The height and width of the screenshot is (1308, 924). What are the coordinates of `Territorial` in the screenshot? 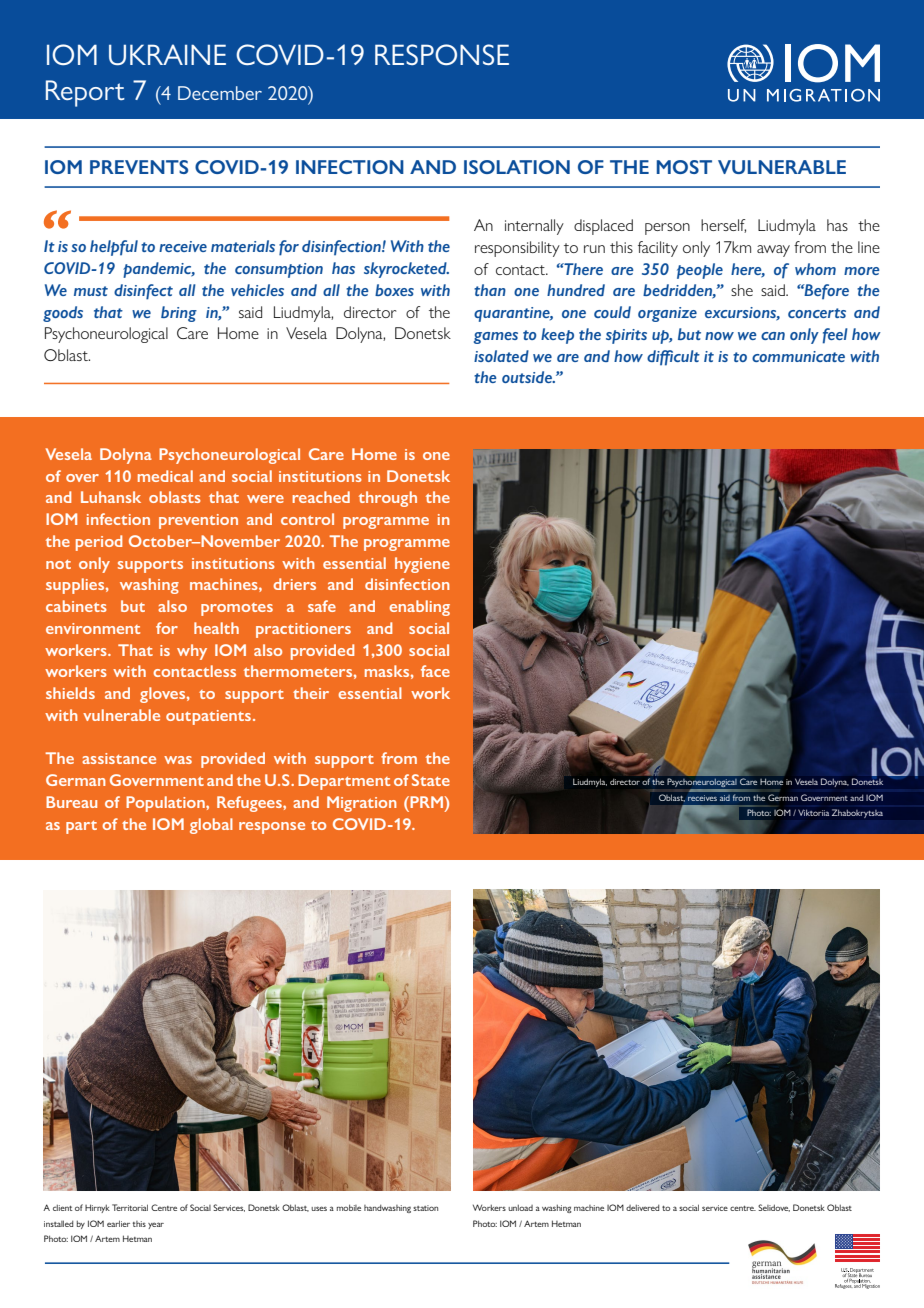 It's located at (130, 1207).
